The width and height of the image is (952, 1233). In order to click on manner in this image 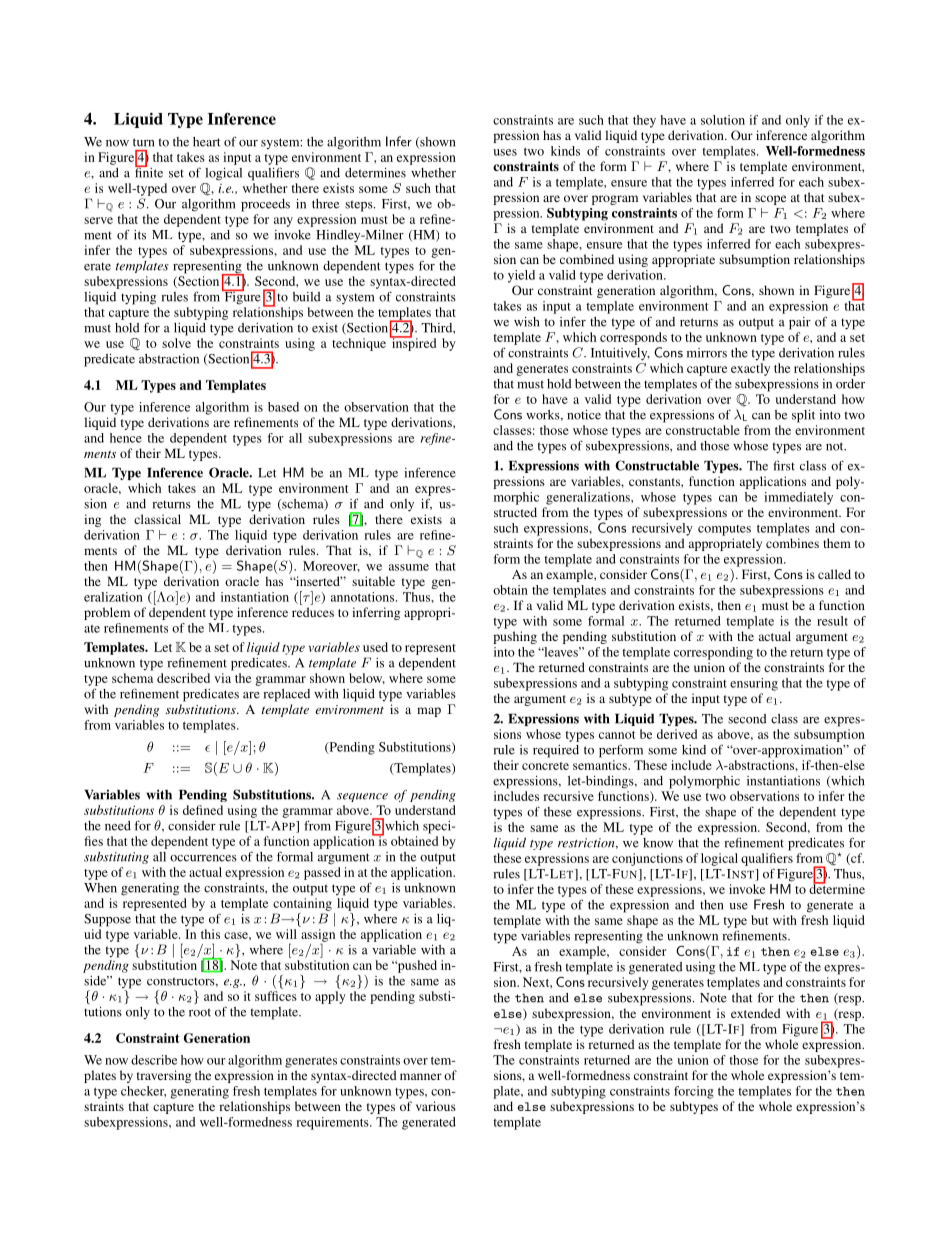, I will do `click(421, 1076)`.
